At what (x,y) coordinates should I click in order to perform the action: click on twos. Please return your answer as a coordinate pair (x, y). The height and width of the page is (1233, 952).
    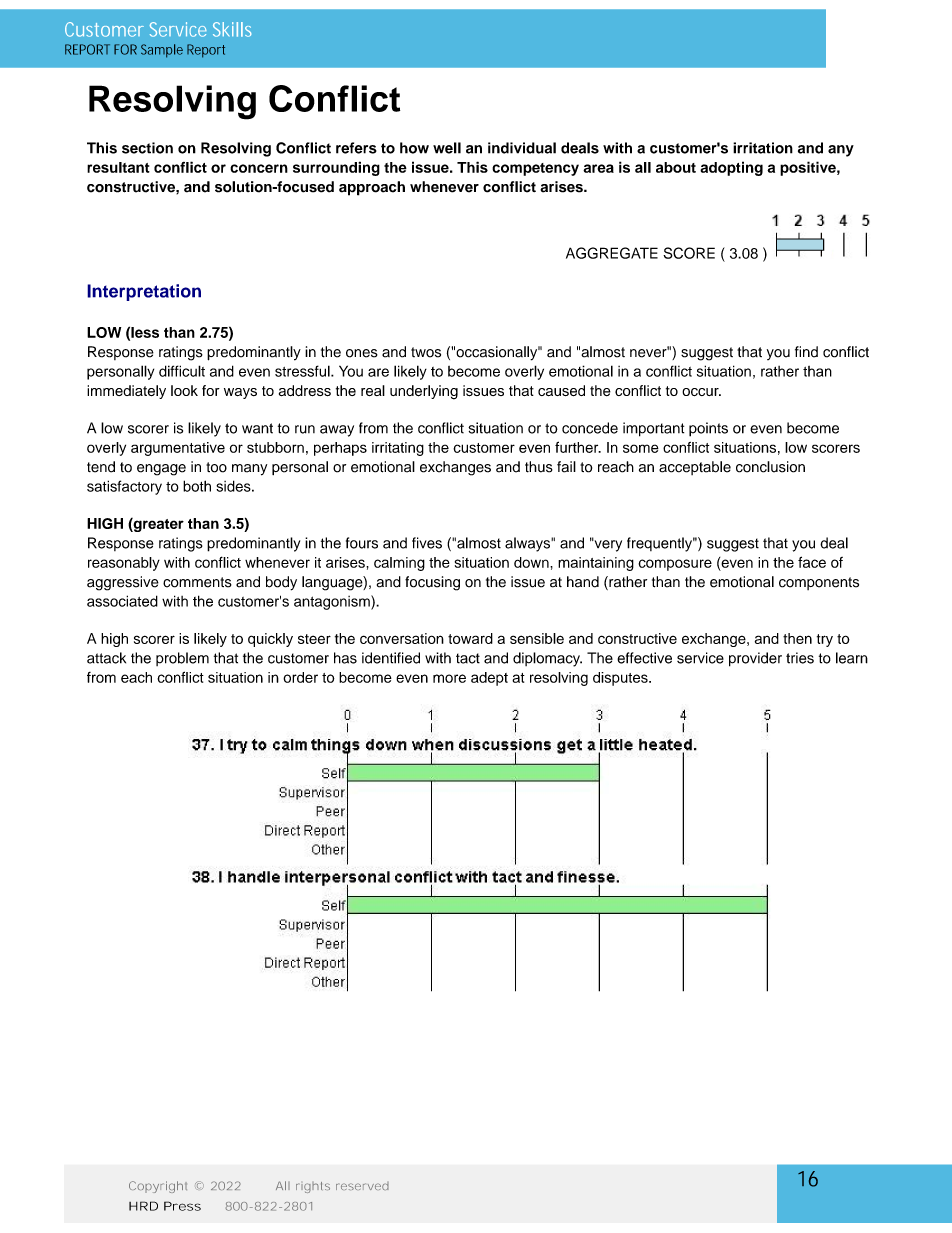
    Looking at the image, I should click on (426, 352).
